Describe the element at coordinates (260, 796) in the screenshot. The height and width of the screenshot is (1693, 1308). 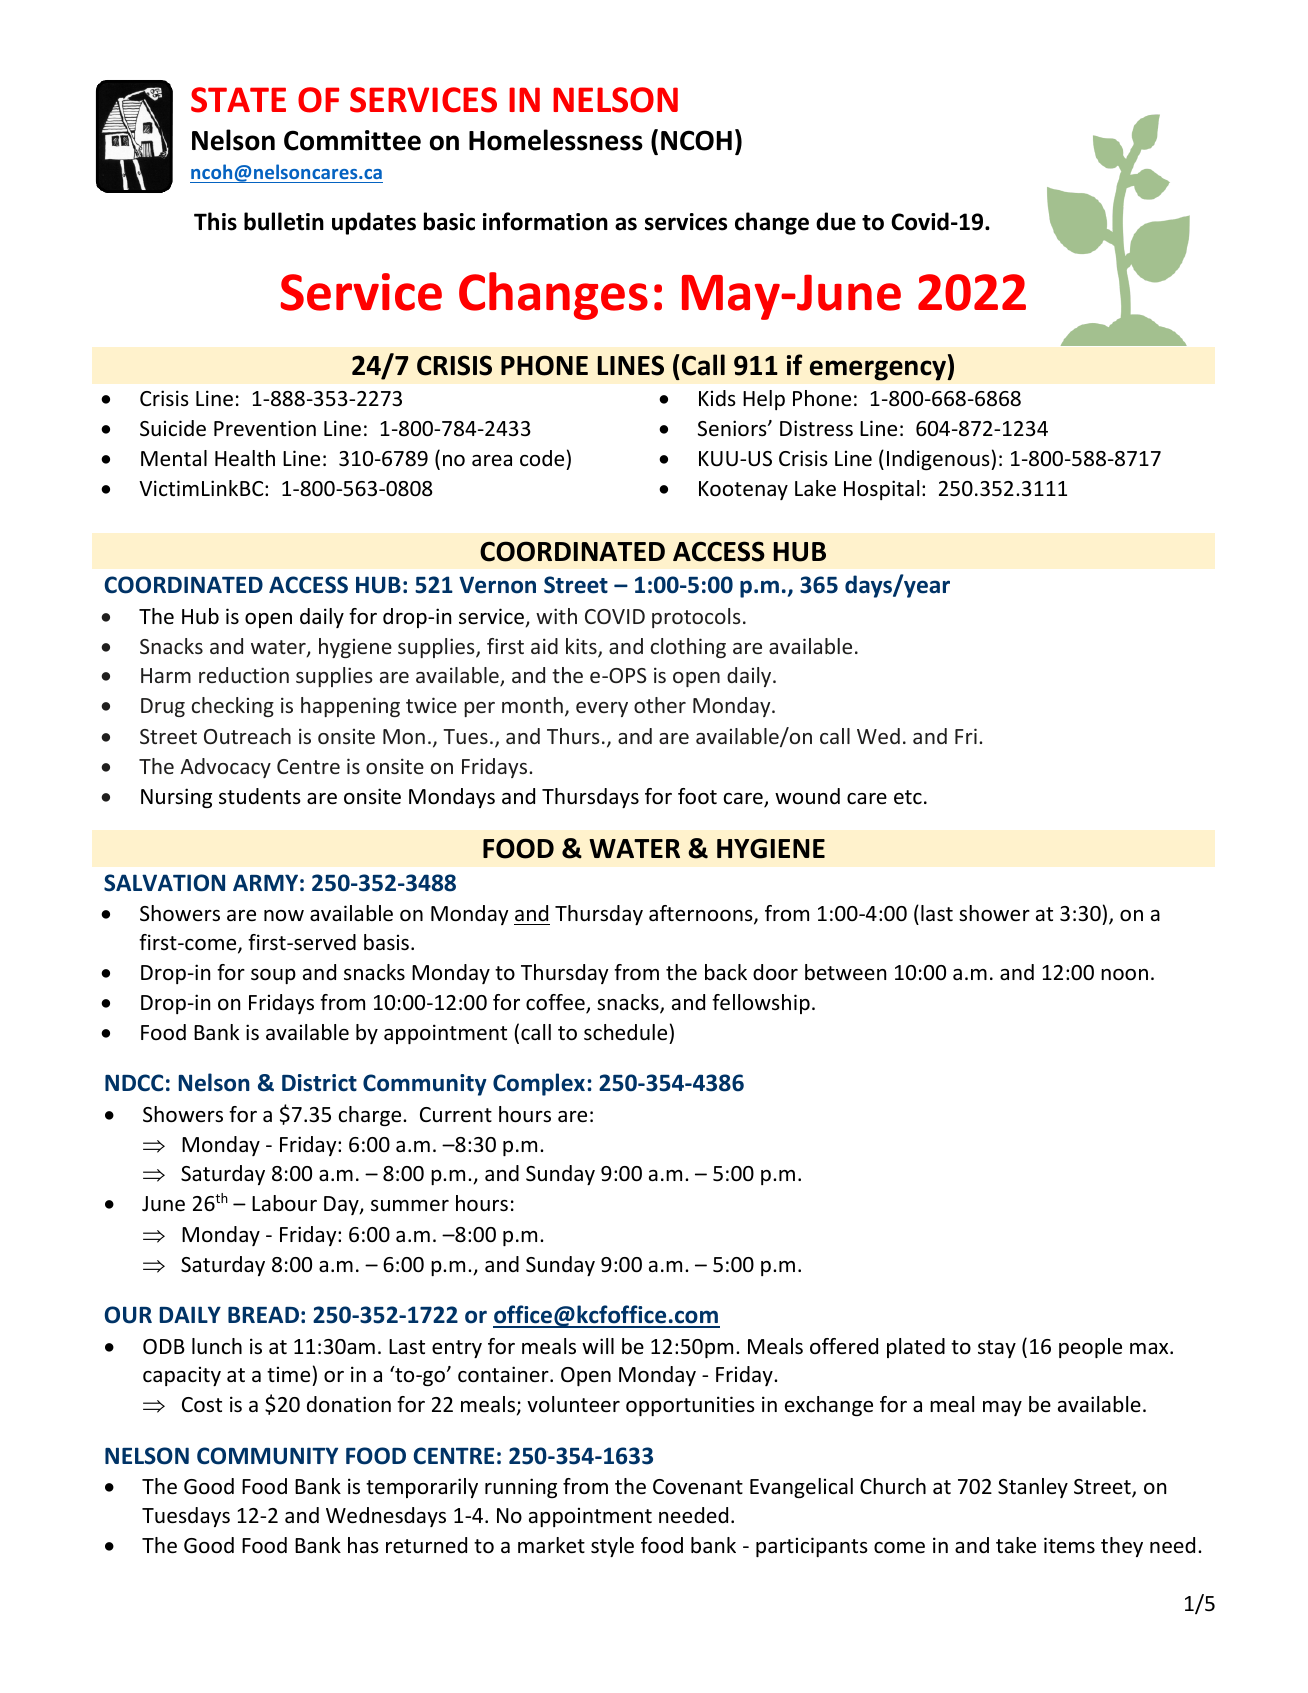
I see `students` at that location.
